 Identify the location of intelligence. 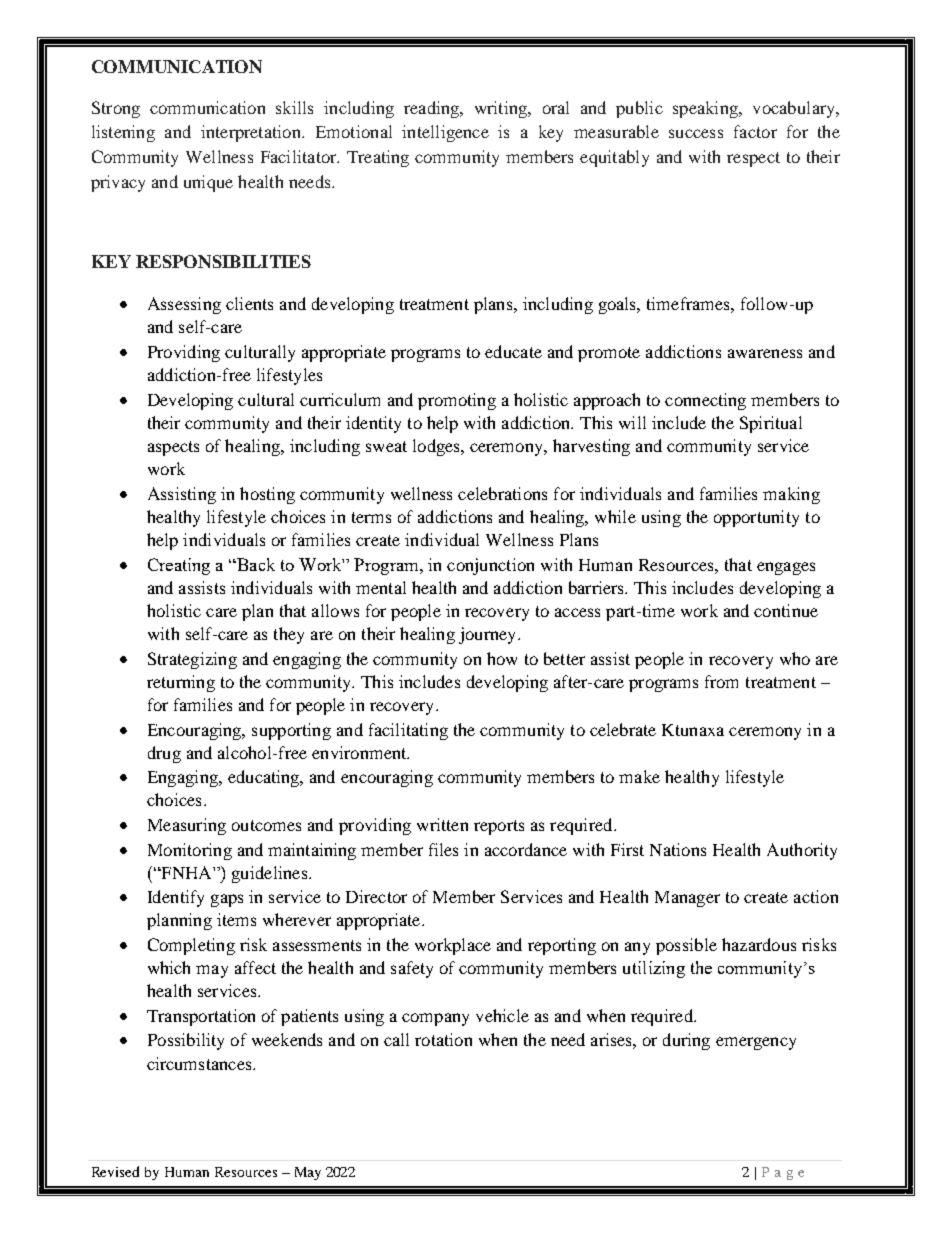
(445, 133).
